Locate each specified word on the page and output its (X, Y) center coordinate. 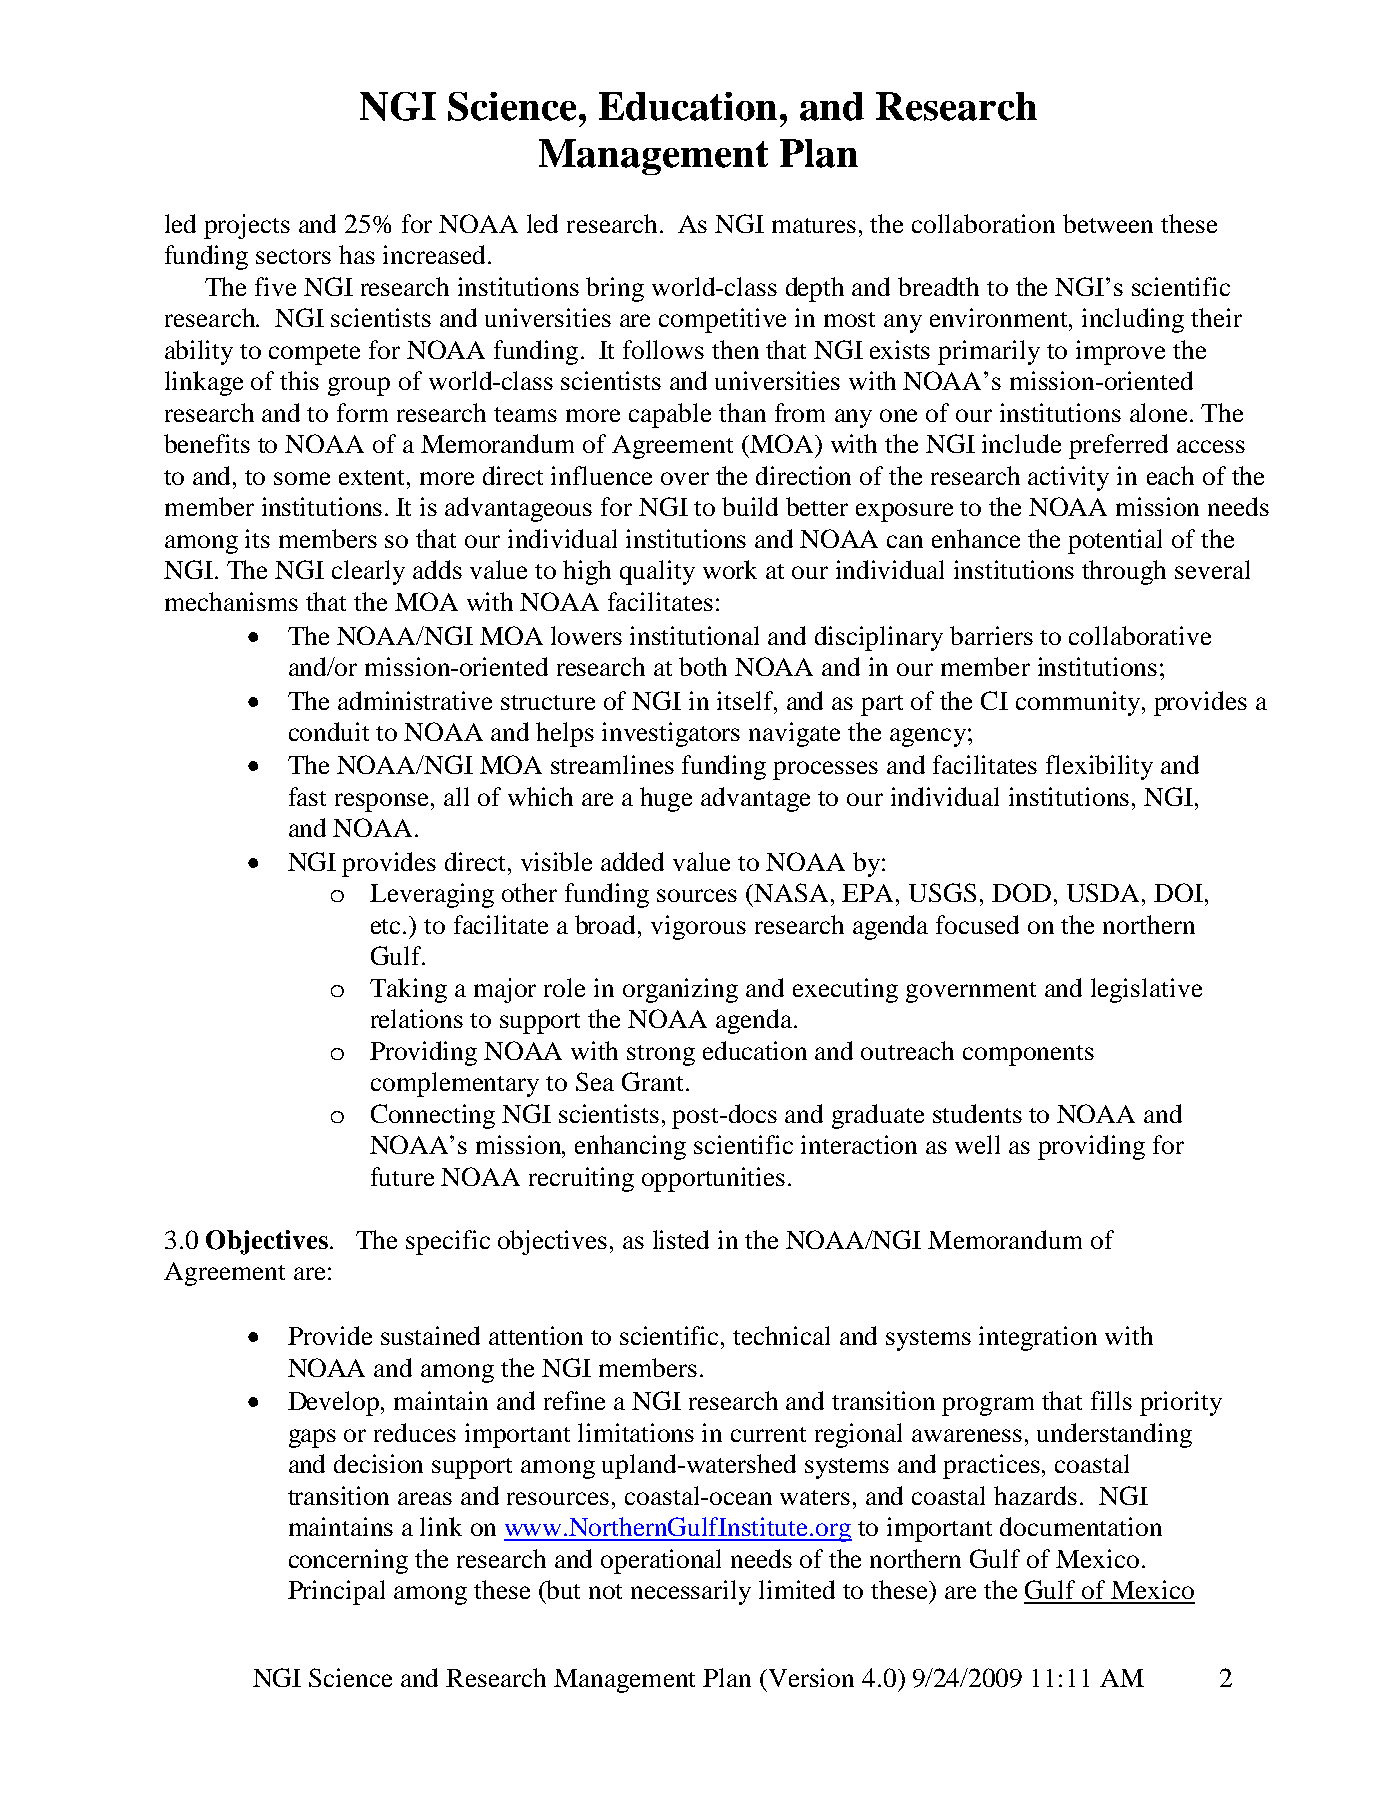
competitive (722, 320)
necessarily (691, 1592)
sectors (293, 256)
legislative (1146, 990)
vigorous (698, 927)
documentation (1081, 1526)
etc (387, 926)
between (1108, 223)
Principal (336, 1592)
